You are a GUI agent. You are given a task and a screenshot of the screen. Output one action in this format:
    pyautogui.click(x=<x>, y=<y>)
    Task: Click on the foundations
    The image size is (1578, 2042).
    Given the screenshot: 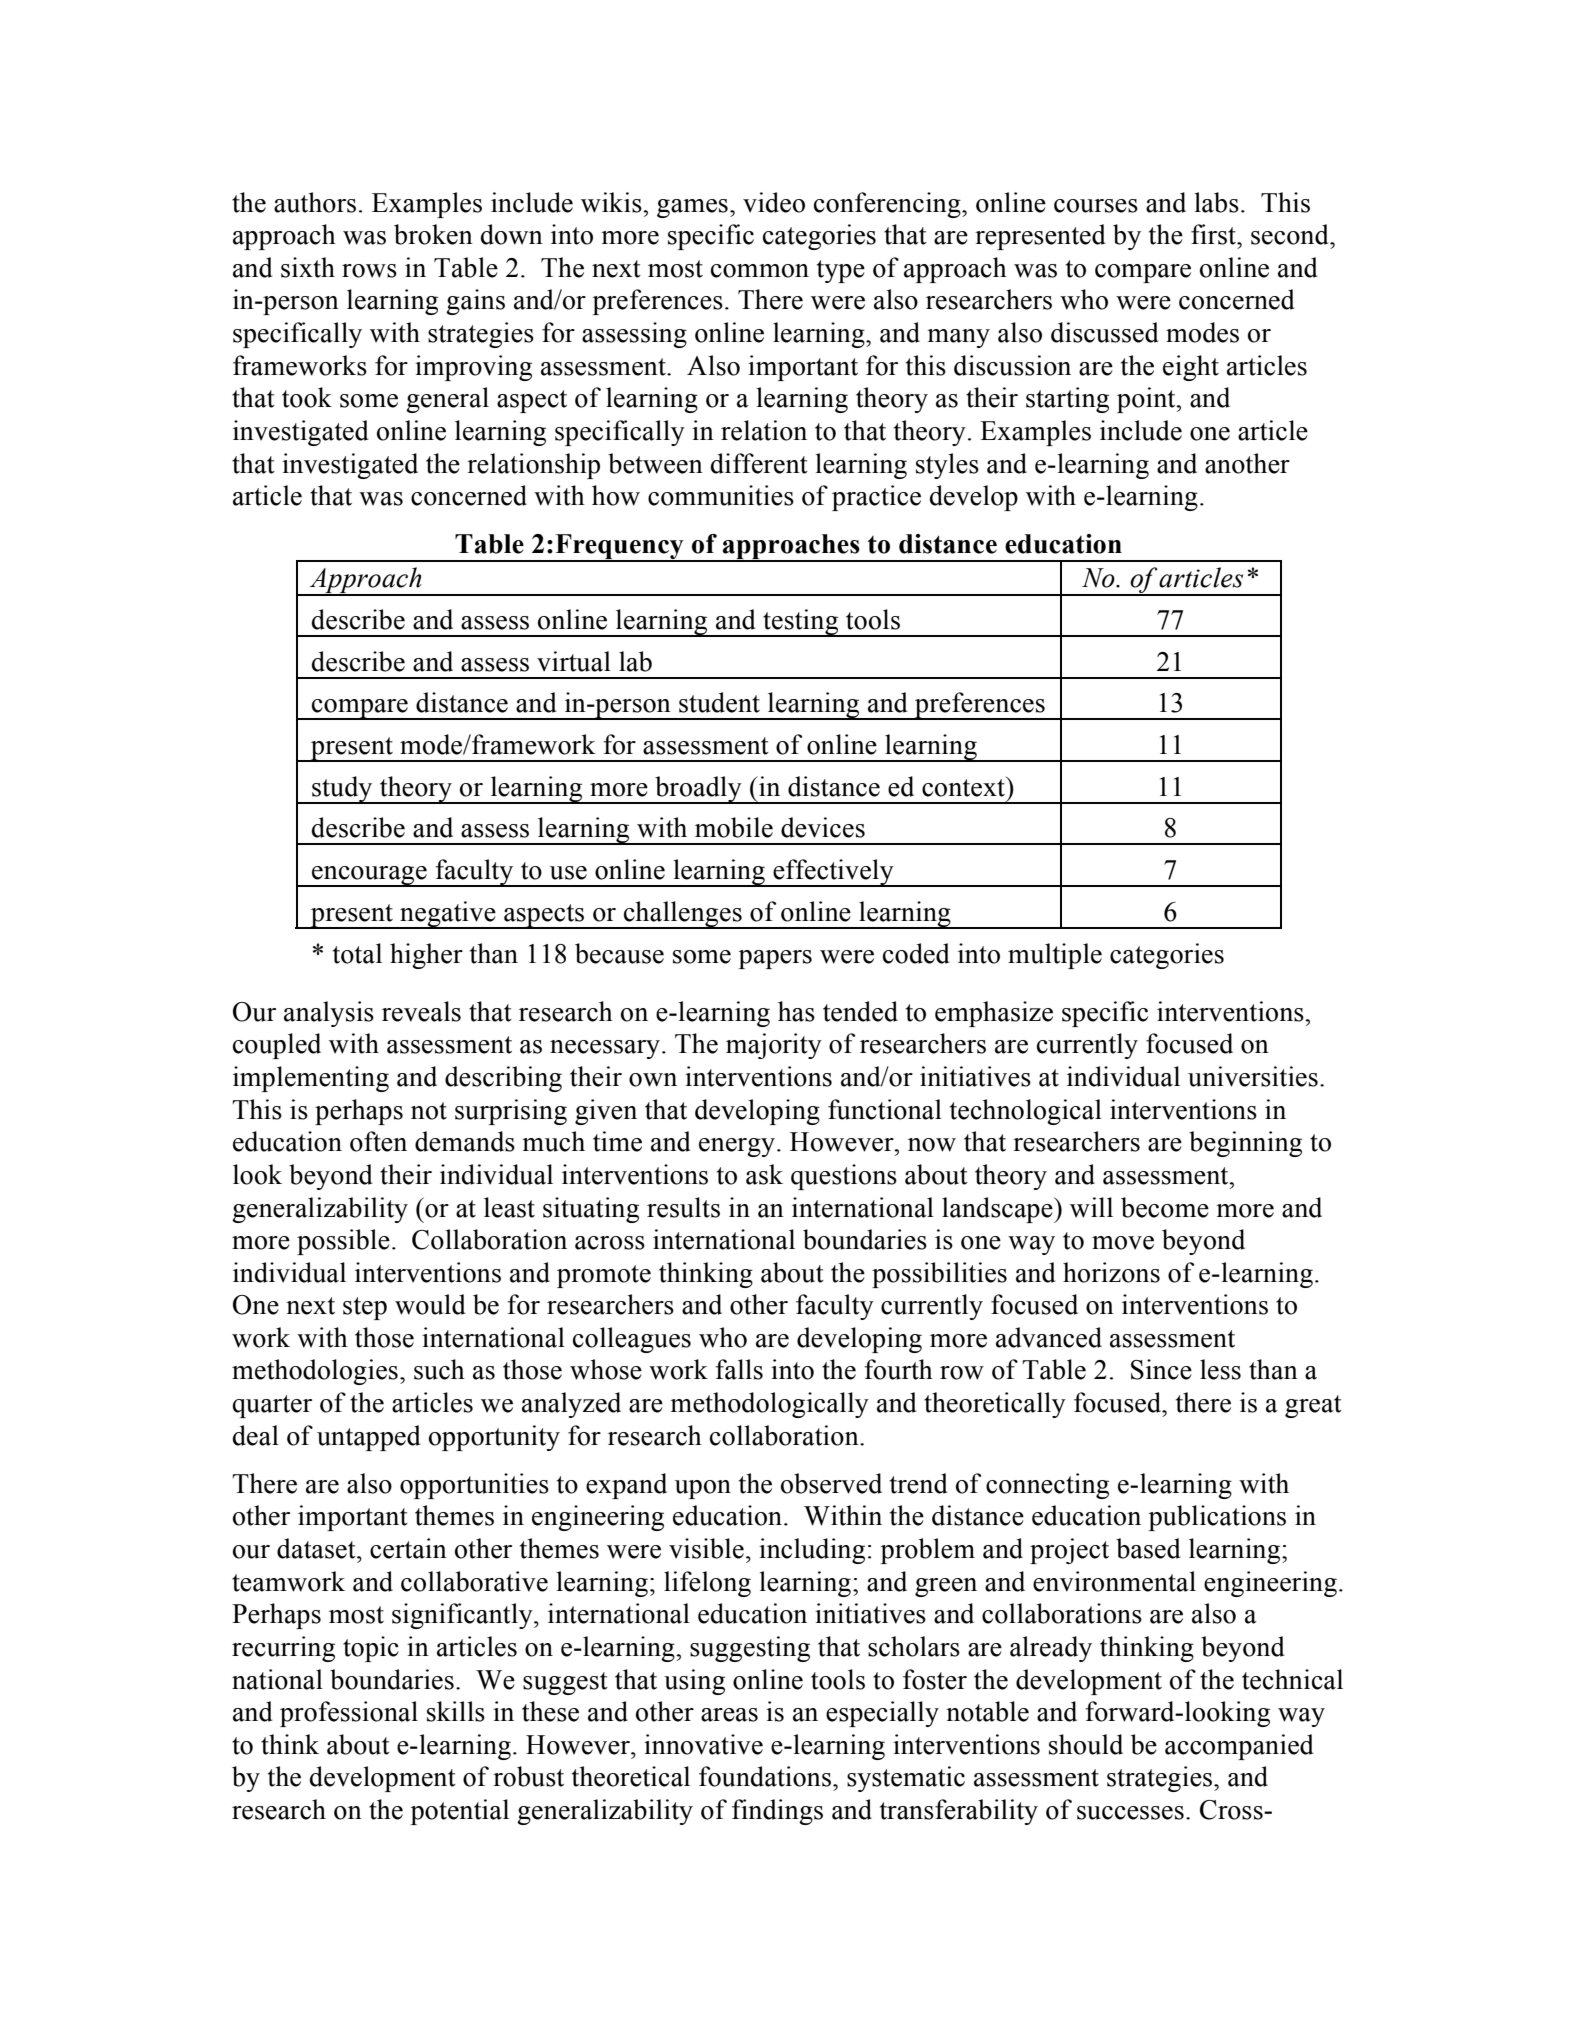 What is the action you would take?
    pyautogui.click(x=765, y=1776)
